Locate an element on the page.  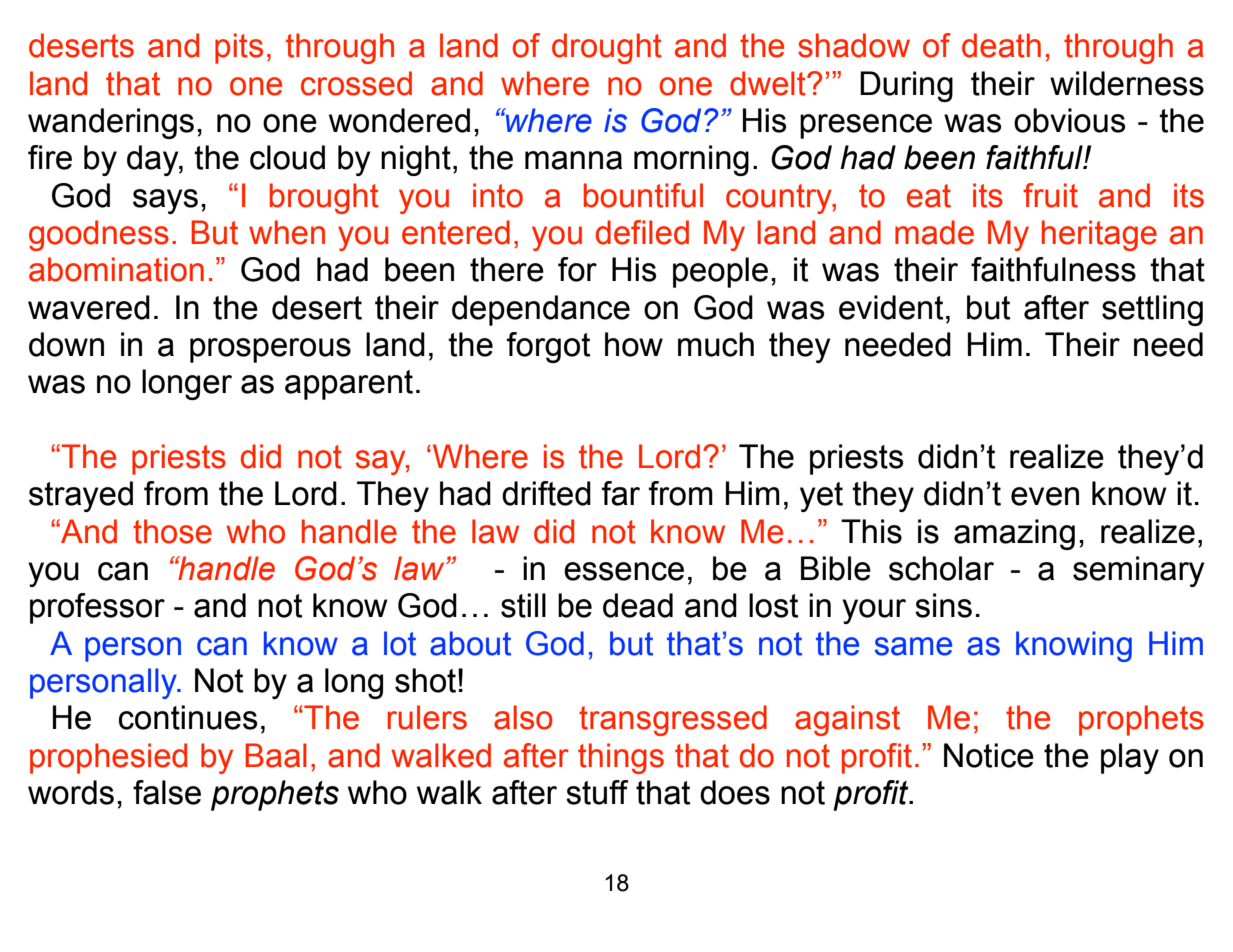
drought is located at coordinates (607, 48).
